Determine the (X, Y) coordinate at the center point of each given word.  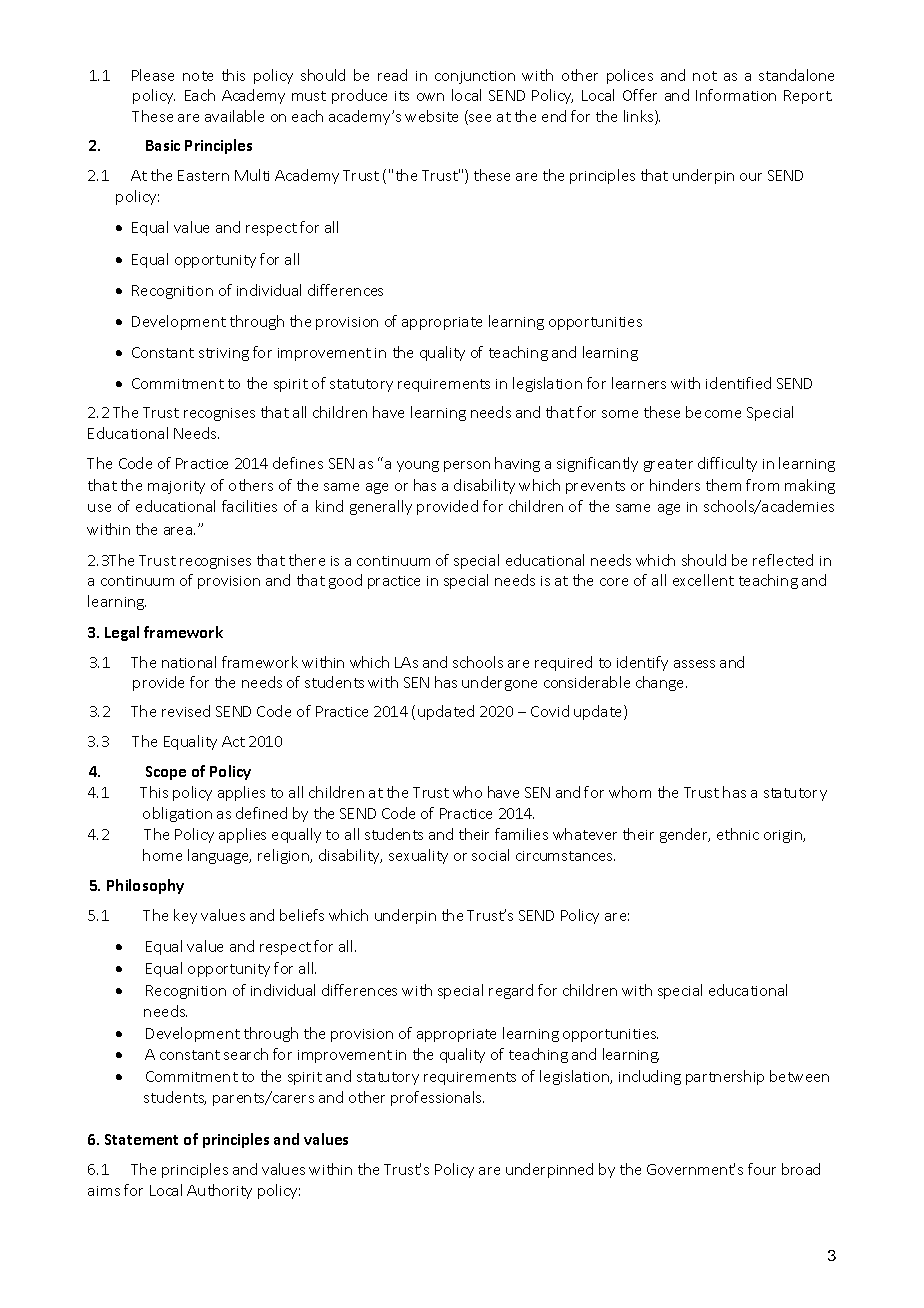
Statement (141, 1139)
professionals (437, 1098)
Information (736, 95)
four (762, 1169)
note (198, 76)
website (431, 116)
